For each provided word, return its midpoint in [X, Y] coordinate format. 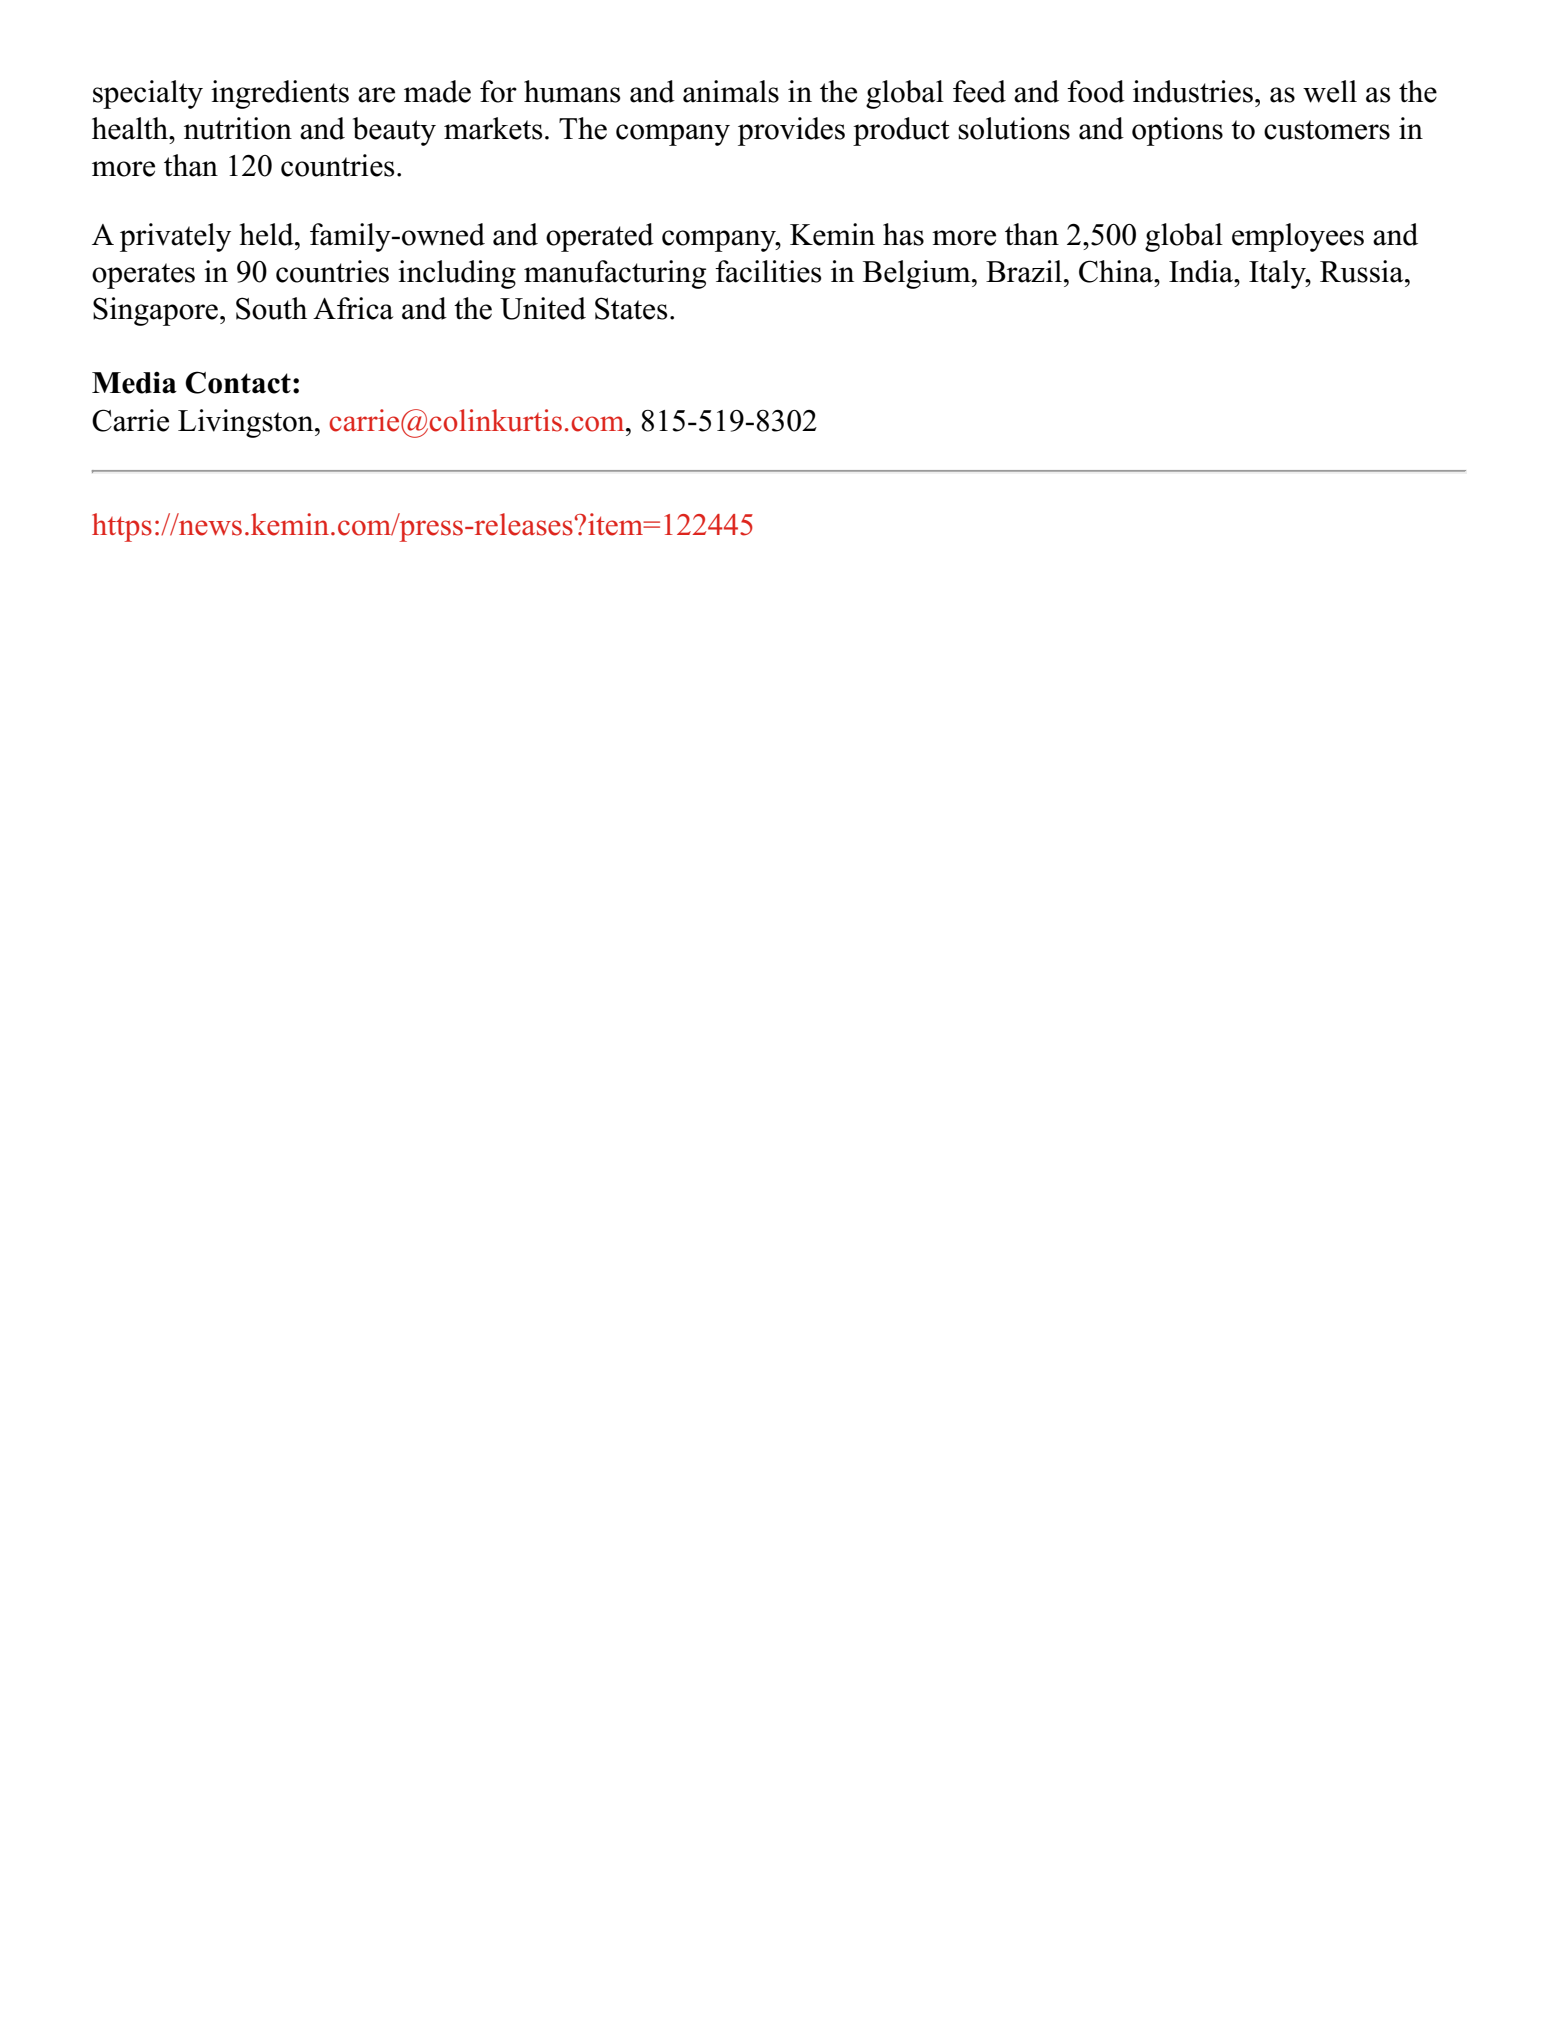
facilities [768, 271]
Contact [238, 382]
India [1202, 271]
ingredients [280, 94]
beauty [394, 131]
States [631, 308]
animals [731, 91]
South [271, 308]
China [1117, 271]
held [268, 234]
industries [1193, 91]
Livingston [247, 423]
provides [791, 131]
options [1177, 131]
